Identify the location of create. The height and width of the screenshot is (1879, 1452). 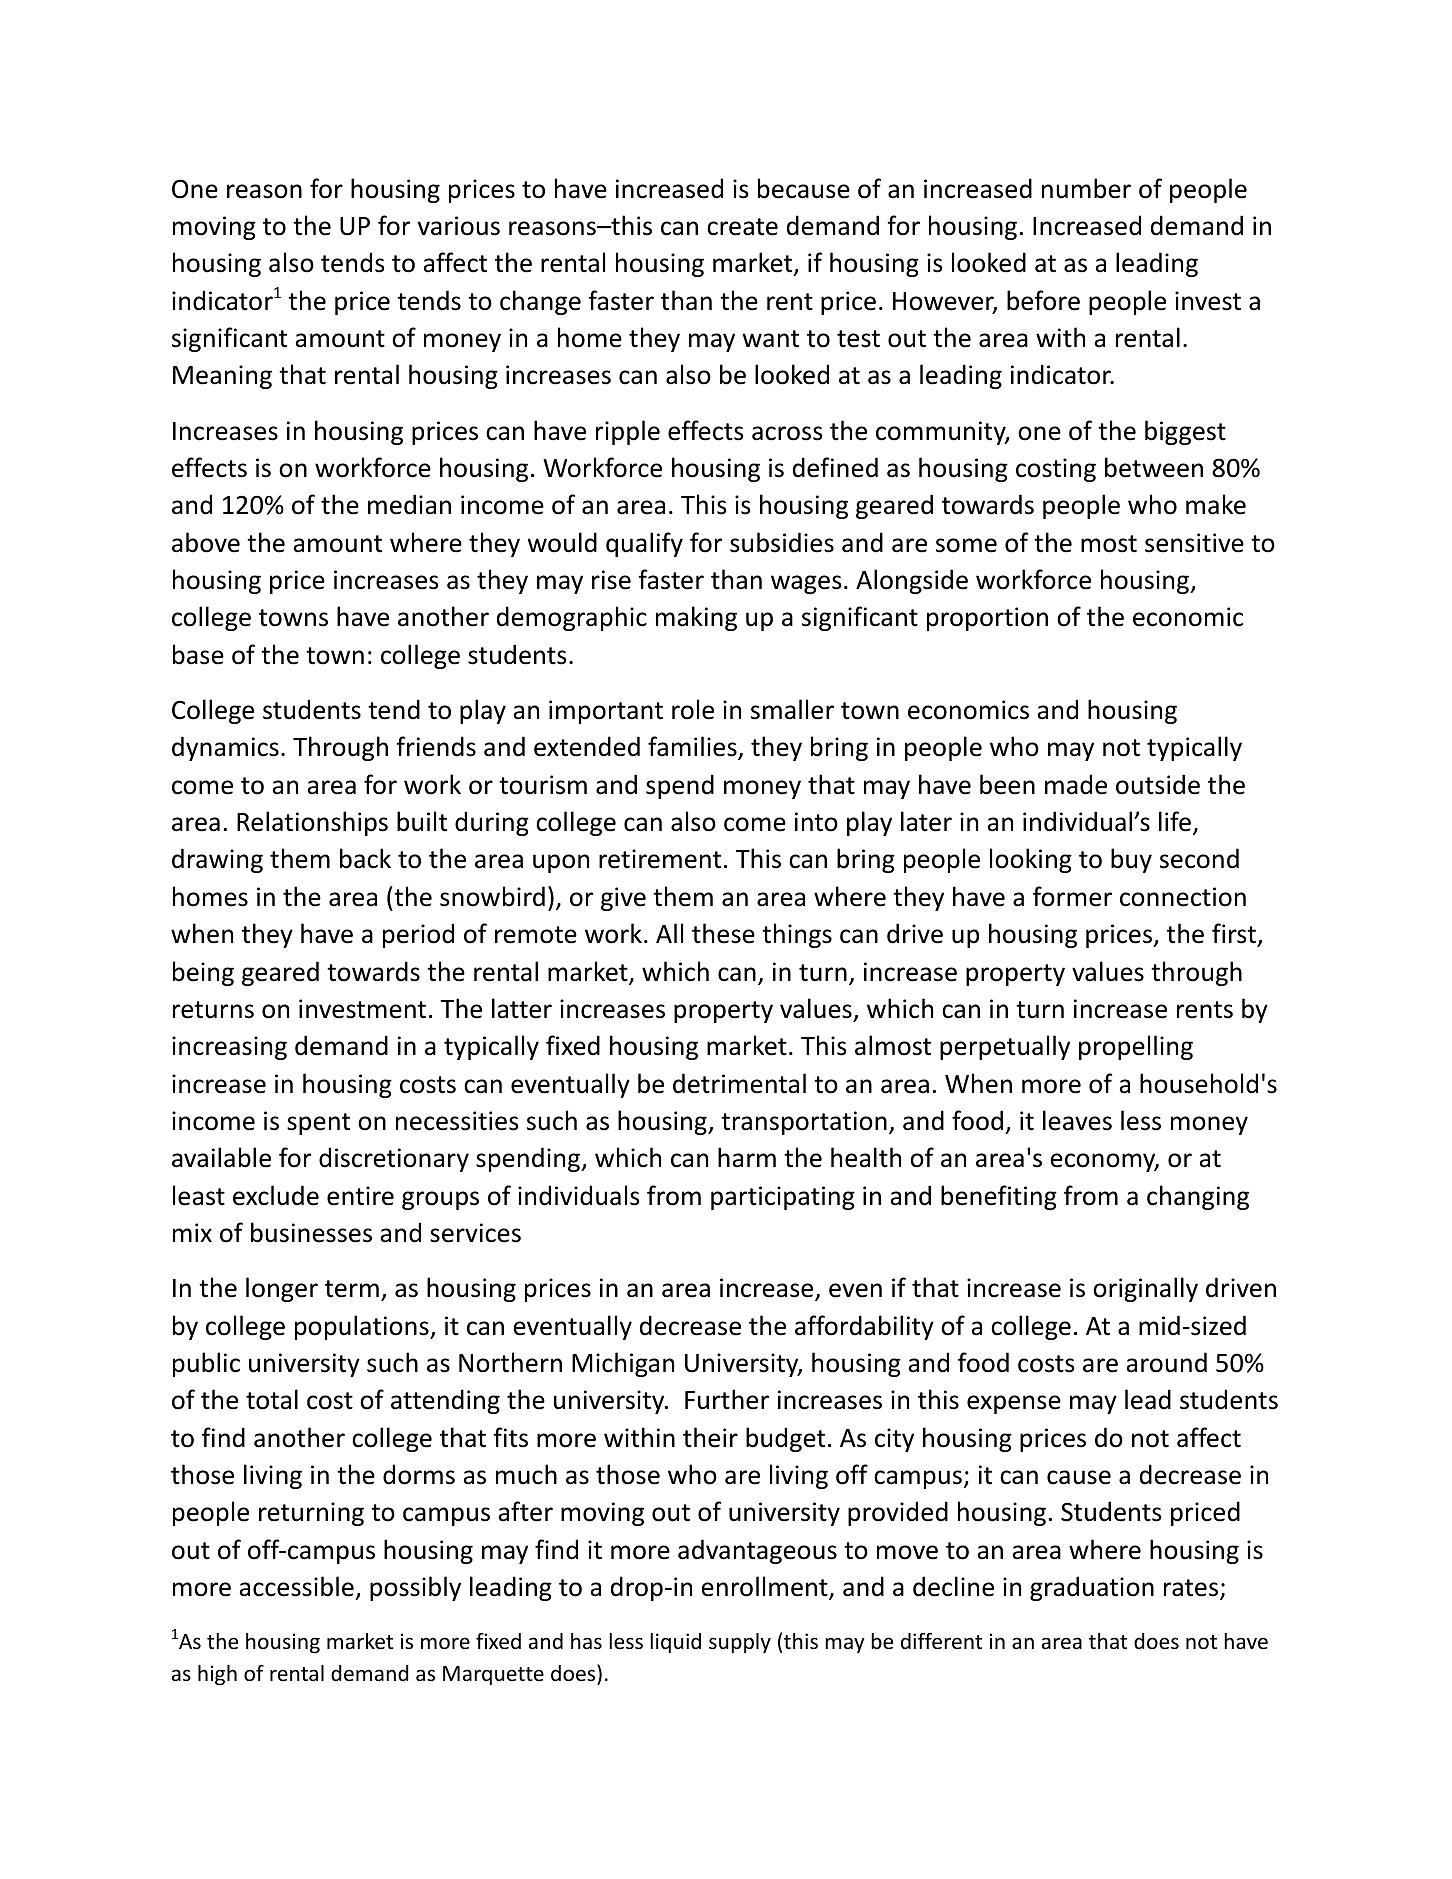
(742, 227).
